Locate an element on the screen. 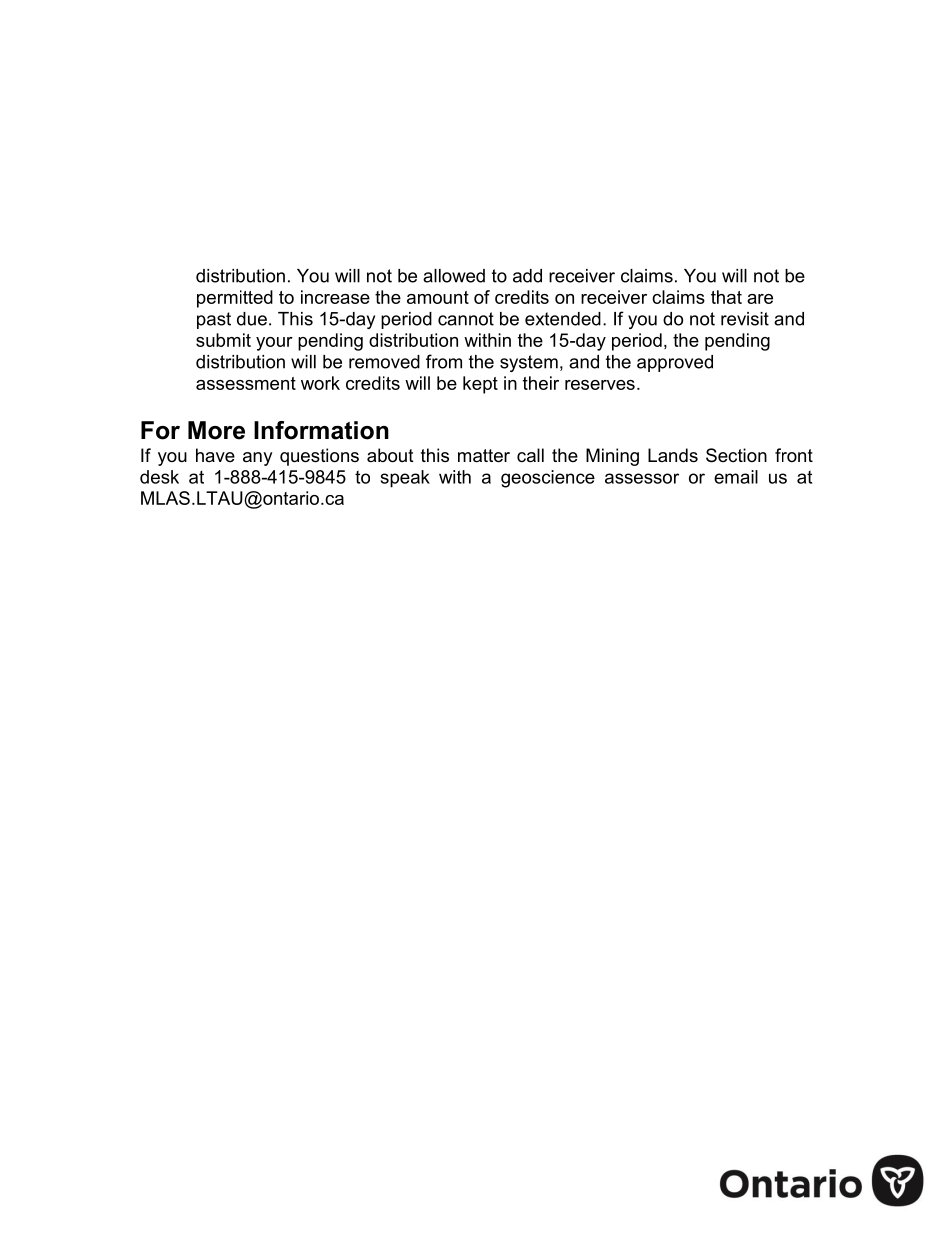 The height and width of the screenshot is (1233, 952). assessment is located at coordinates (246, 383).
